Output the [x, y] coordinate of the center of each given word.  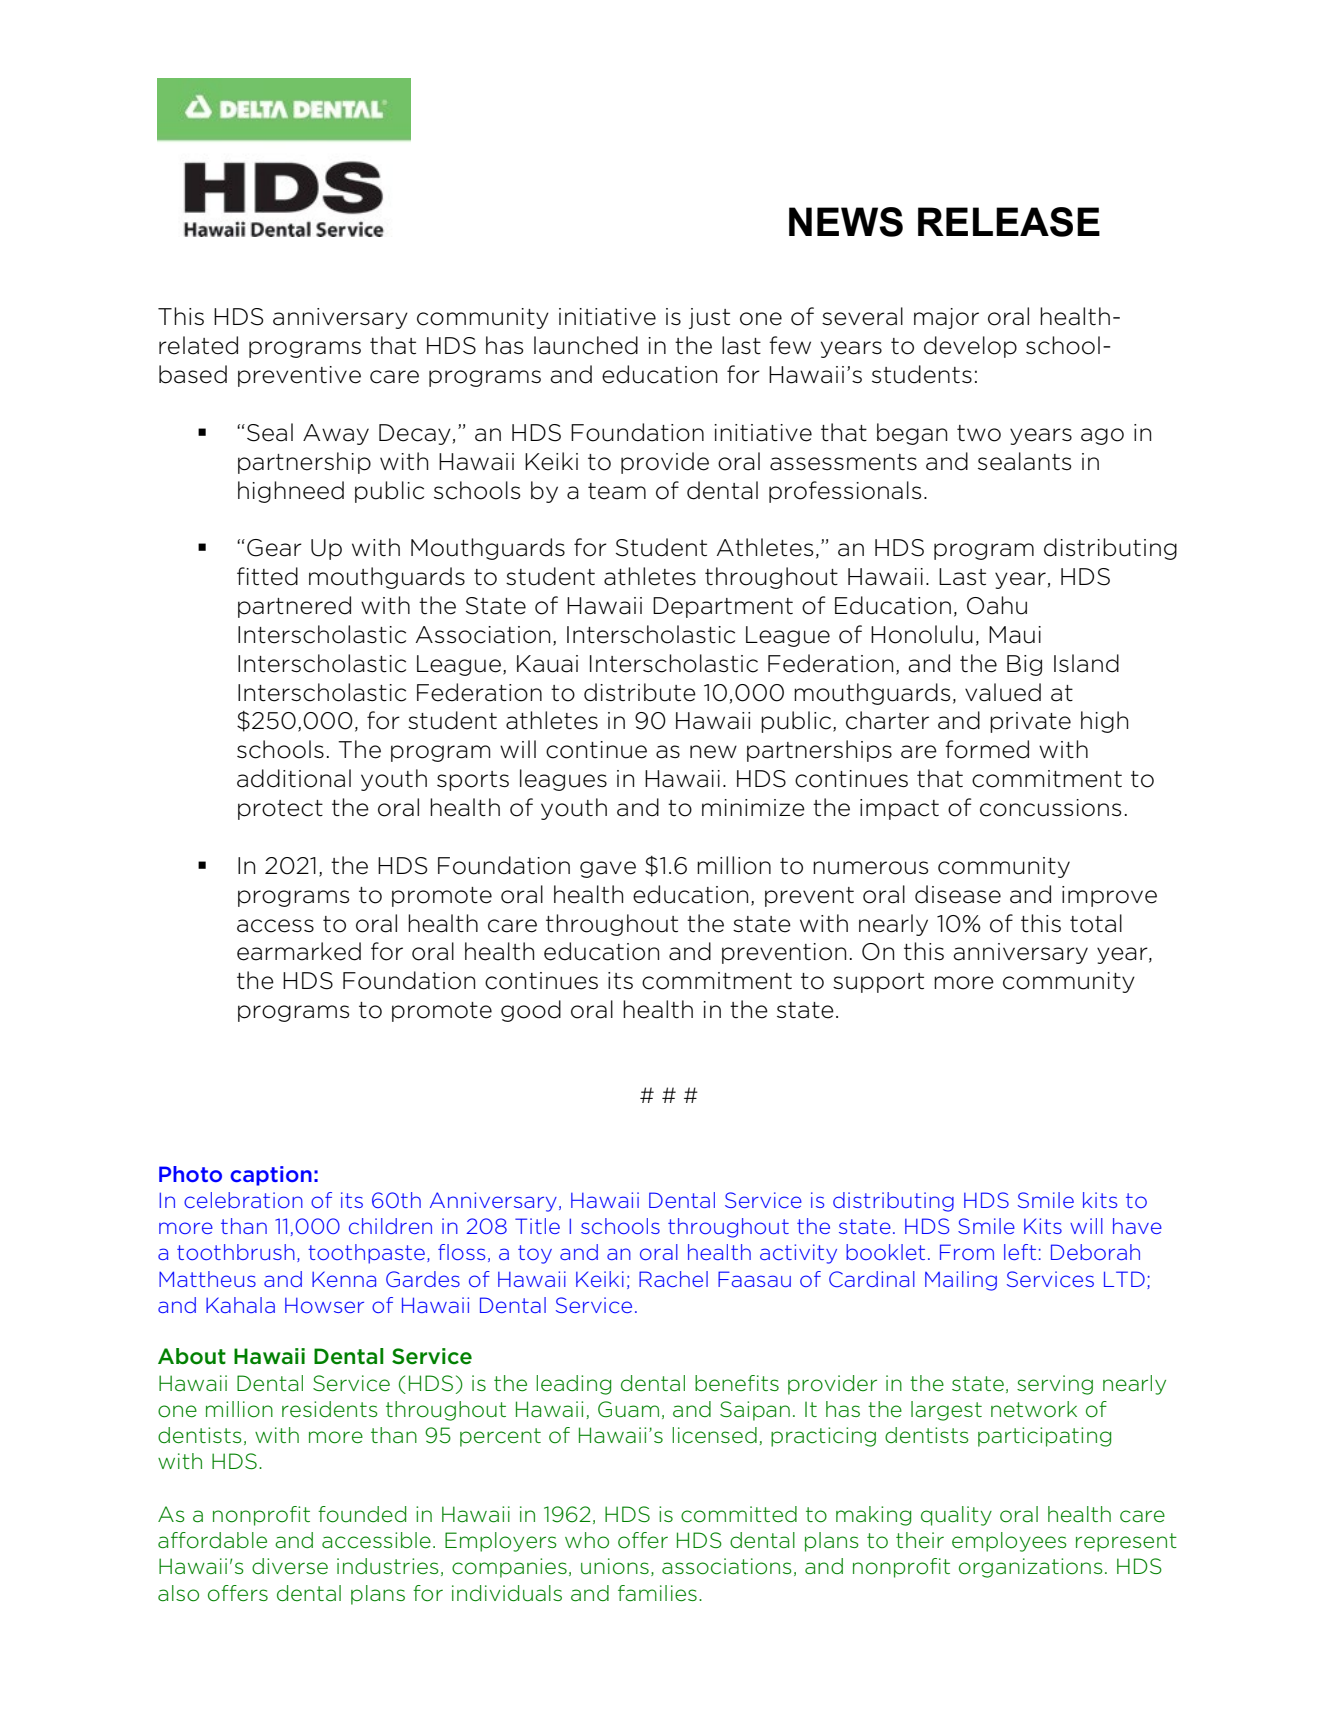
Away [336, 434]
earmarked [299, 951]
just [709, 318]
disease [958, 894]
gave [608, 869]
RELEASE [1009, 222]
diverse [290, 1566]
